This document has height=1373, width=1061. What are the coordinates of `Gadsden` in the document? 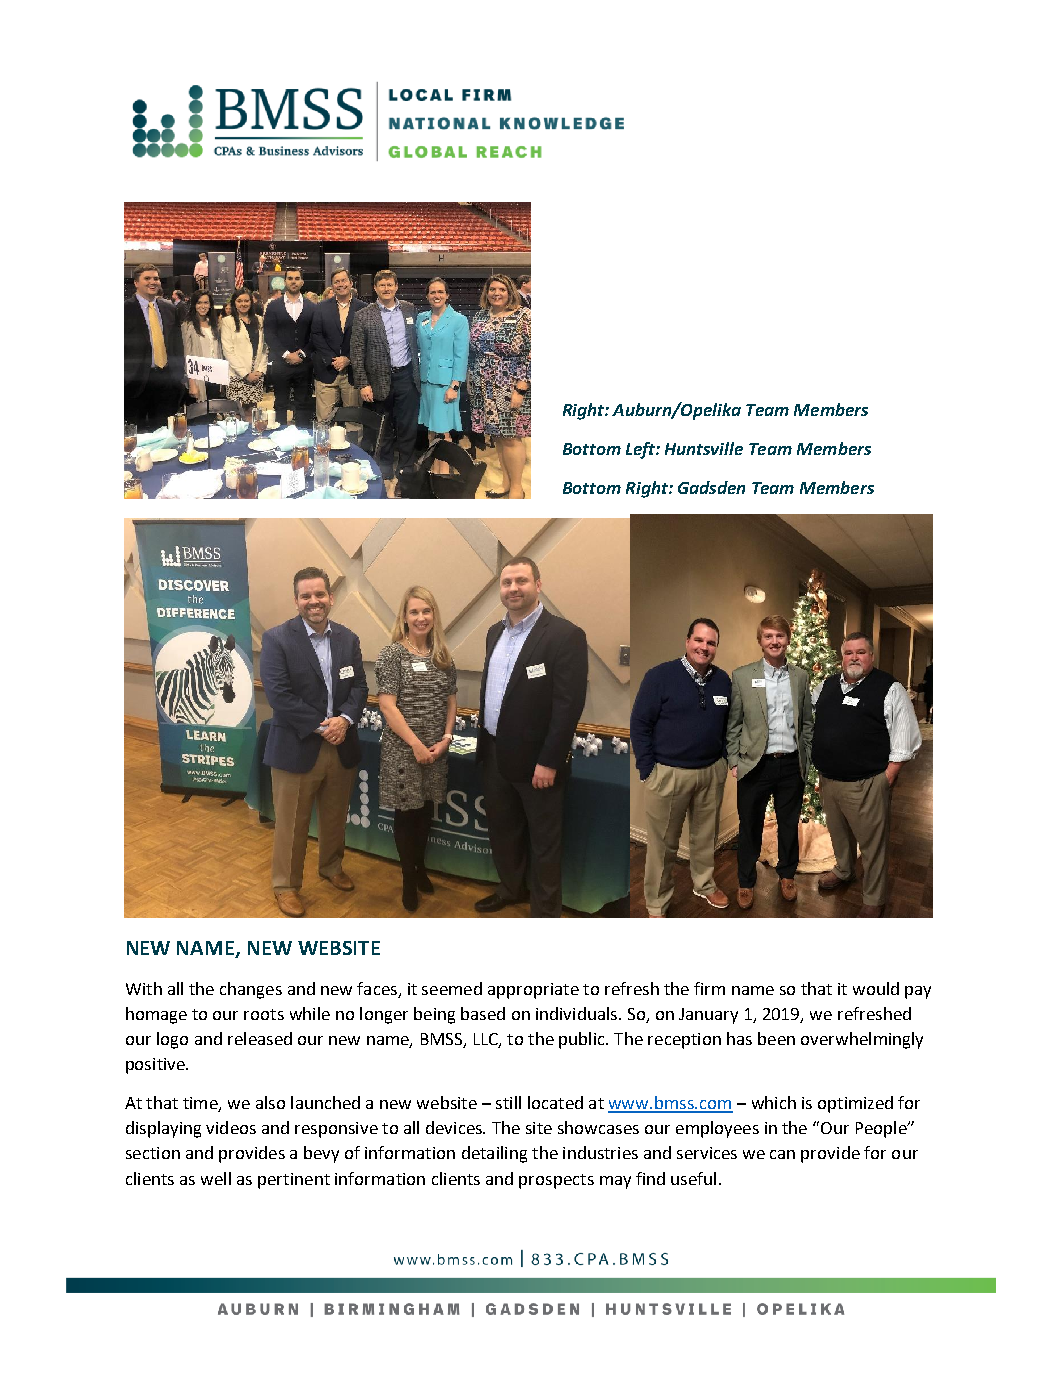 It's located at (711, 487).
